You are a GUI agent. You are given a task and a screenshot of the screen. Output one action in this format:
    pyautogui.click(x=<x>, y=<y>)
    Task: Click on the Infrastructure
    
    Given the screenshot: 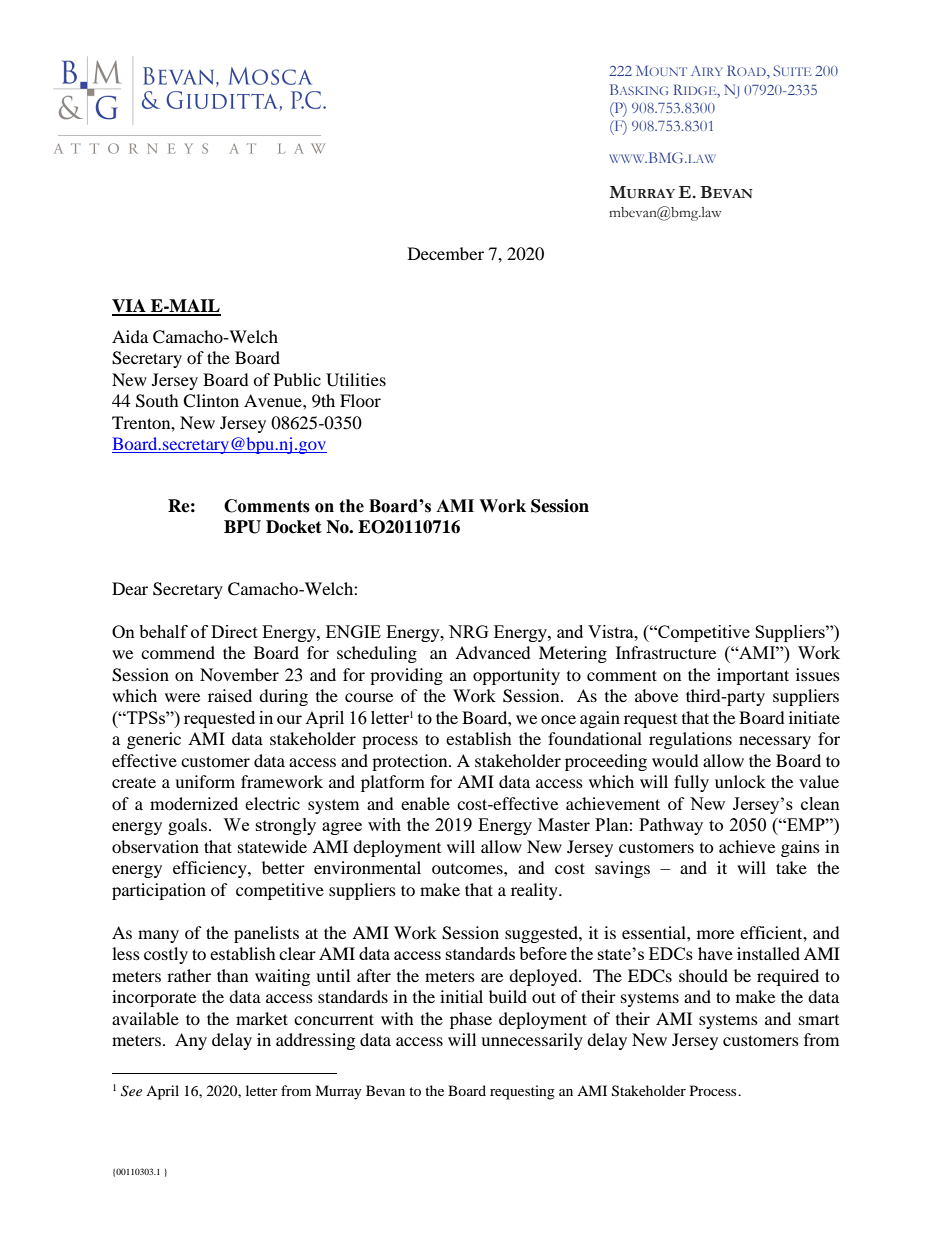 What is the action you would take?
    pyautogui.click(x=666, y=652)
